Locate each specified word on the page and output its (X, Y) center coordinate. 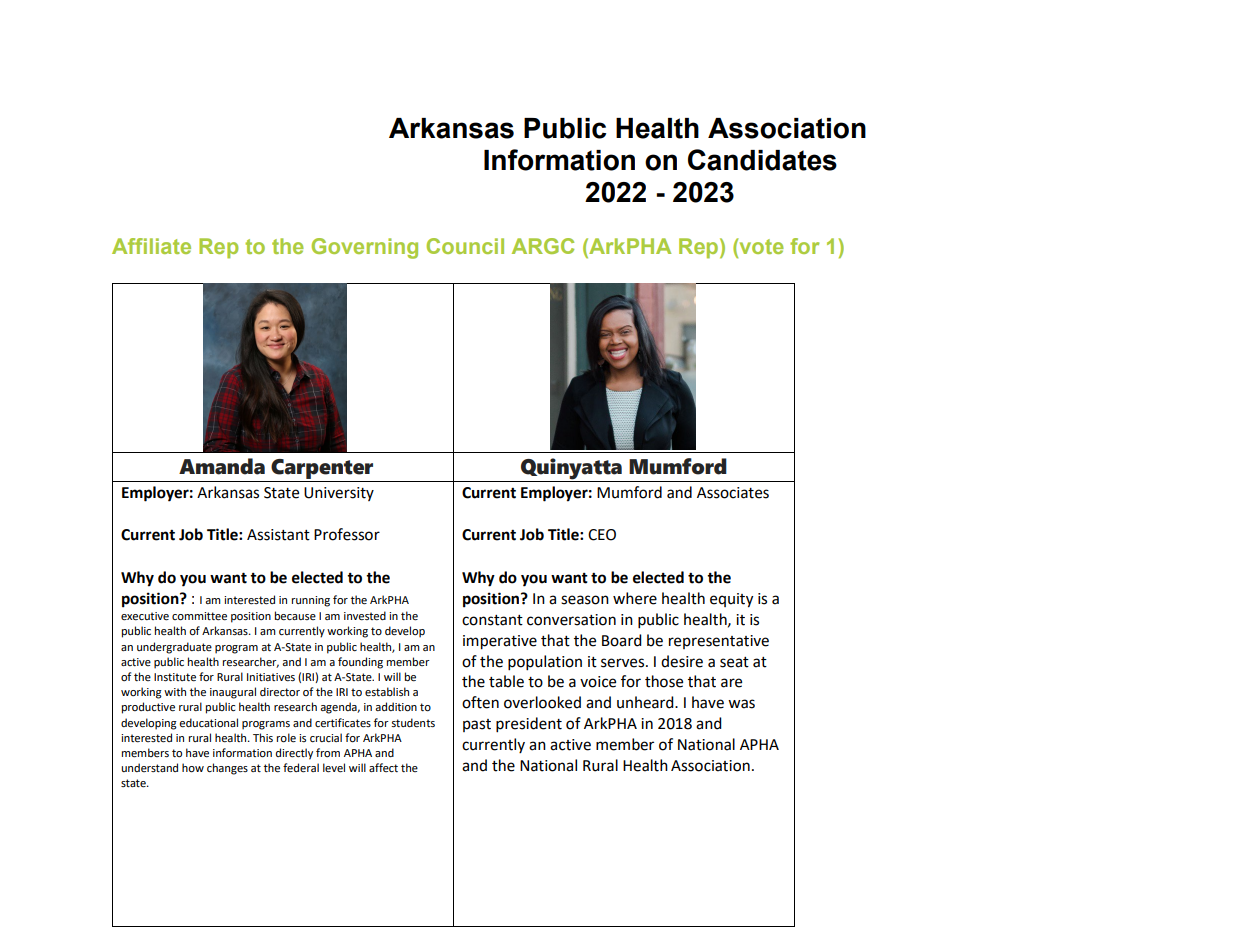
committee (199, 616)
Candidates (762, 160)
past (477, 725)
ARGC (543, 246)
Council (465, 246)
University (339, 494)
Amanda (222, 466)
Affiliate (151, 246)
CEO (602, 535)
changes (227, 769)
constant (492, 620)
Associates (733, 493)
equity (731, 600)
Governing (365, 248)
